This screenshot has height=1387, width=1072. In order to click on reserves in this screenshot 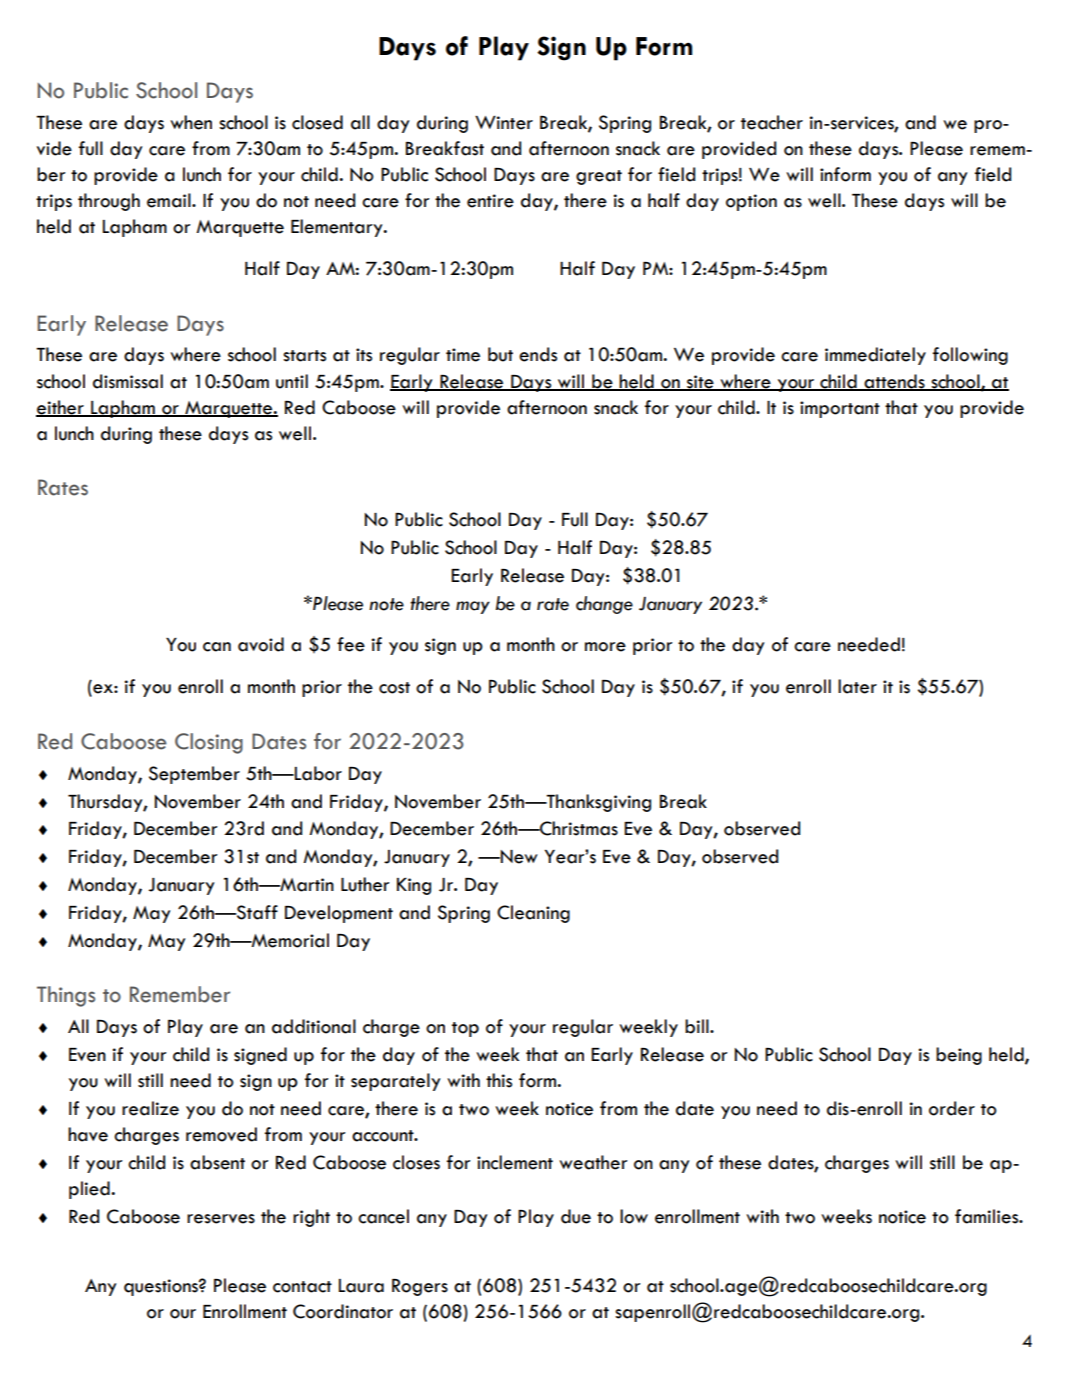, I will do `click(221, 1219)`.
